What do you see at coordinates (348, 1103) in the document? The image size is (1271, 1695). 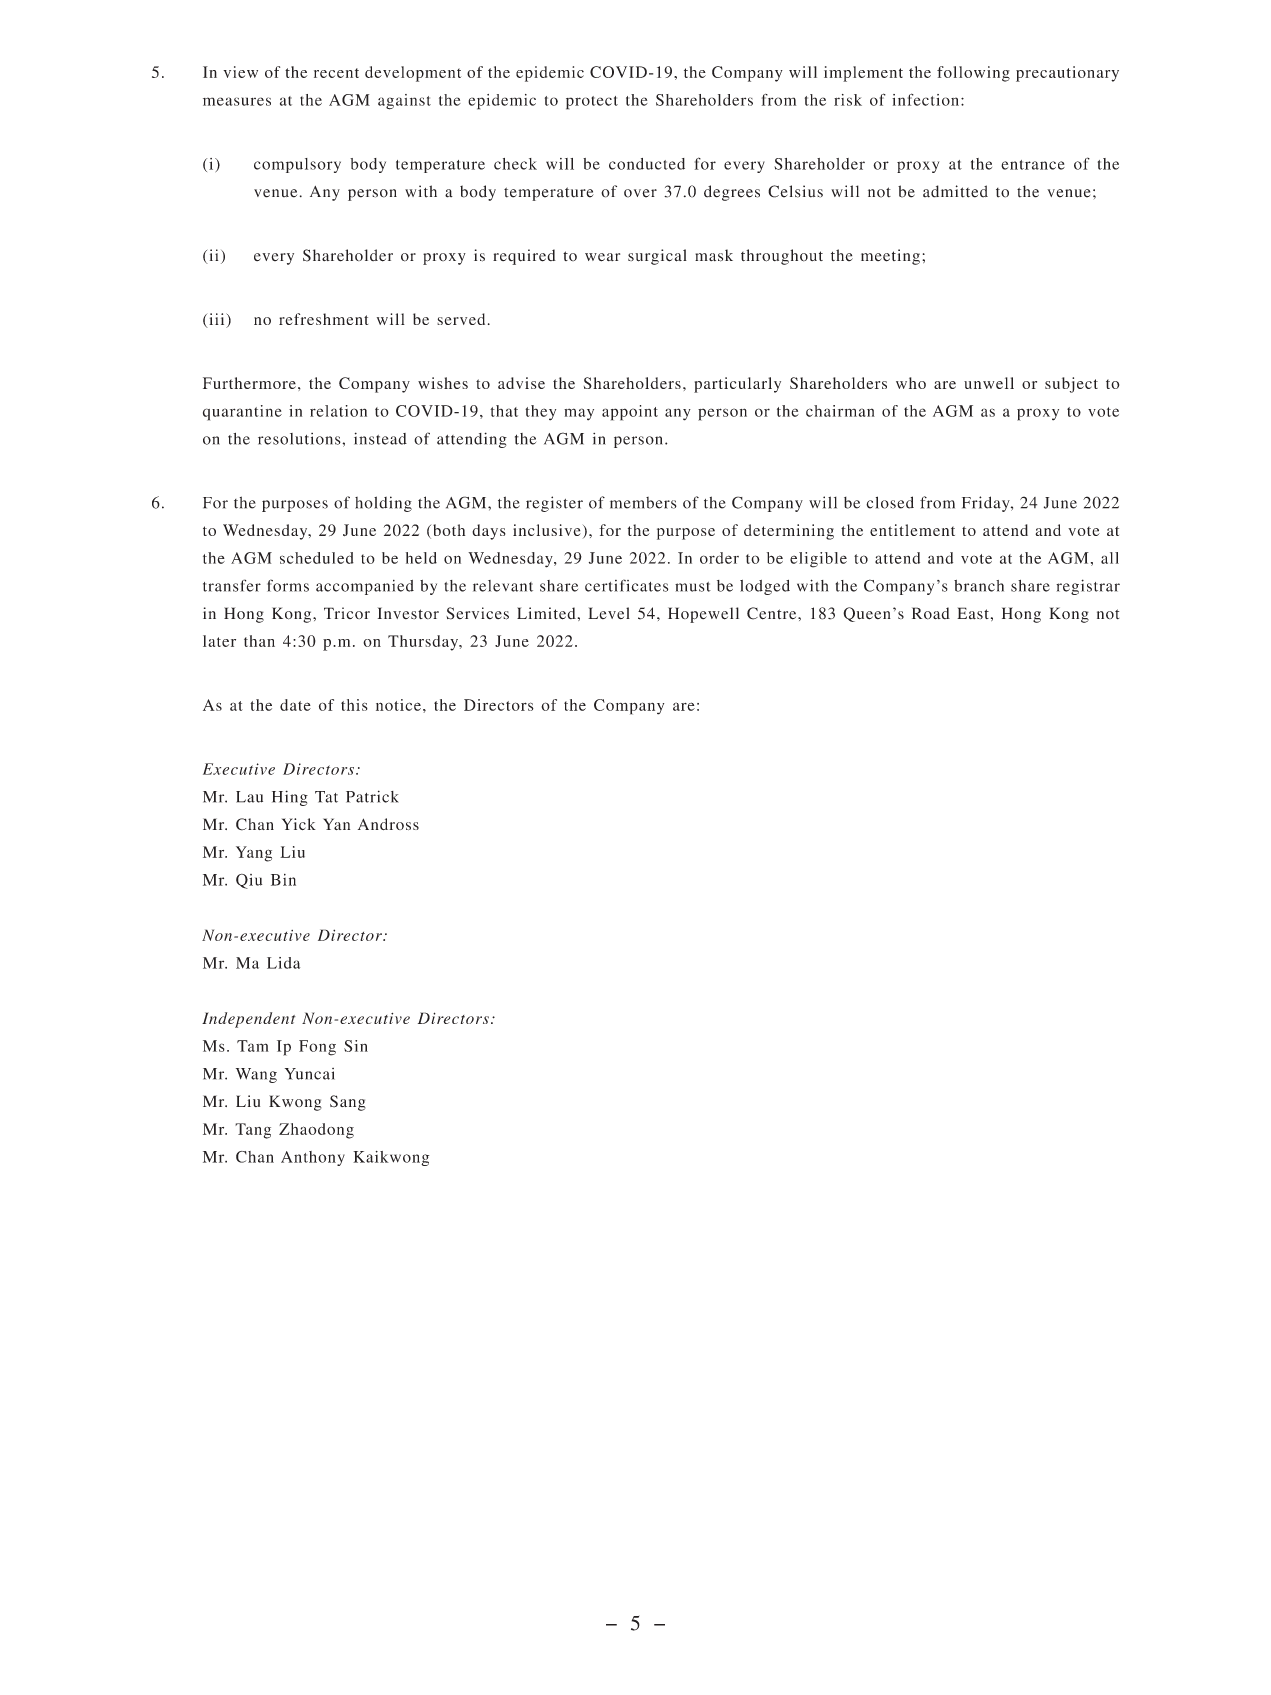 I see `Sang` at bounding box center [348, 1103].
